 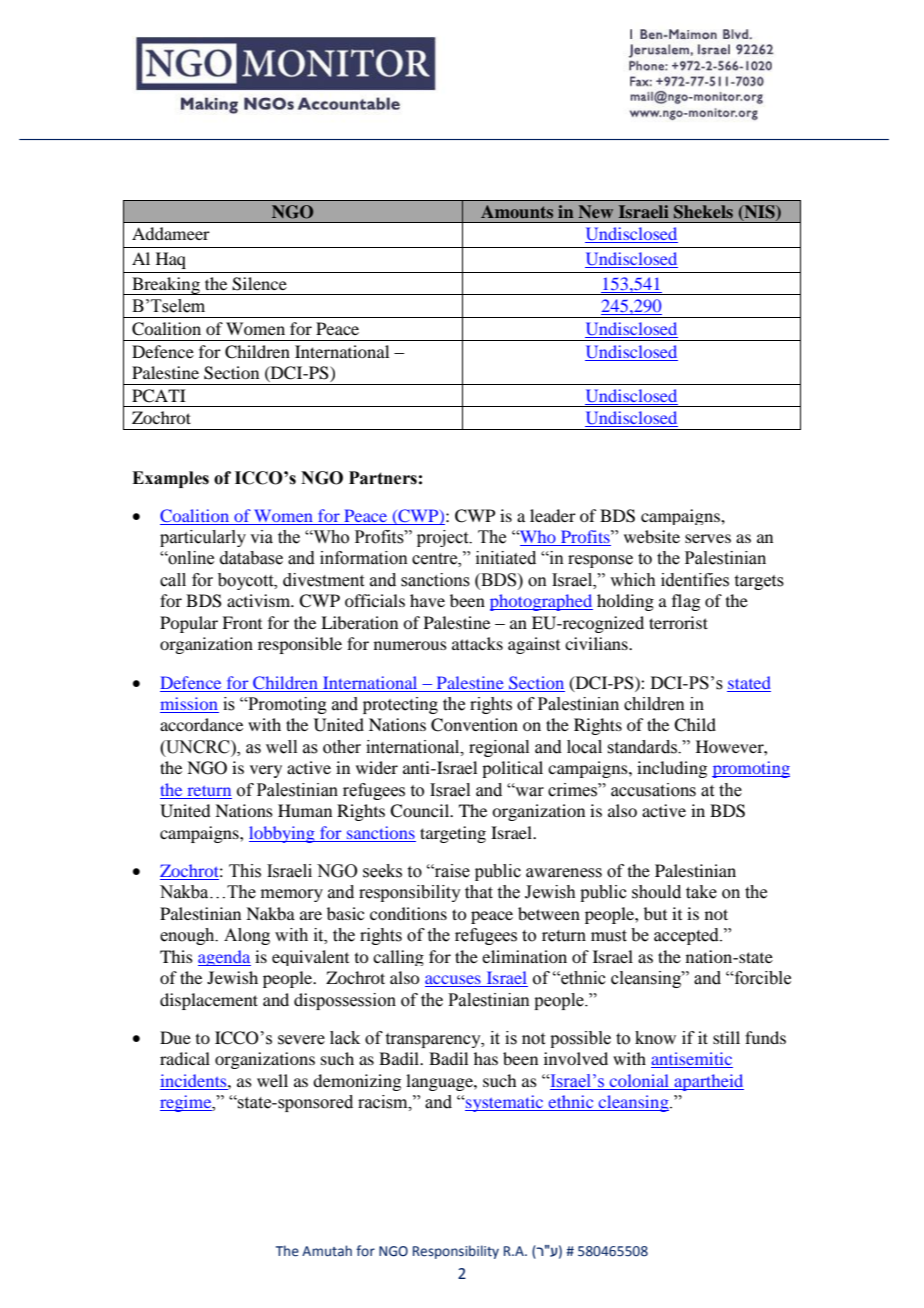 I want to click on Shekels, so click(x=703, y=212).
